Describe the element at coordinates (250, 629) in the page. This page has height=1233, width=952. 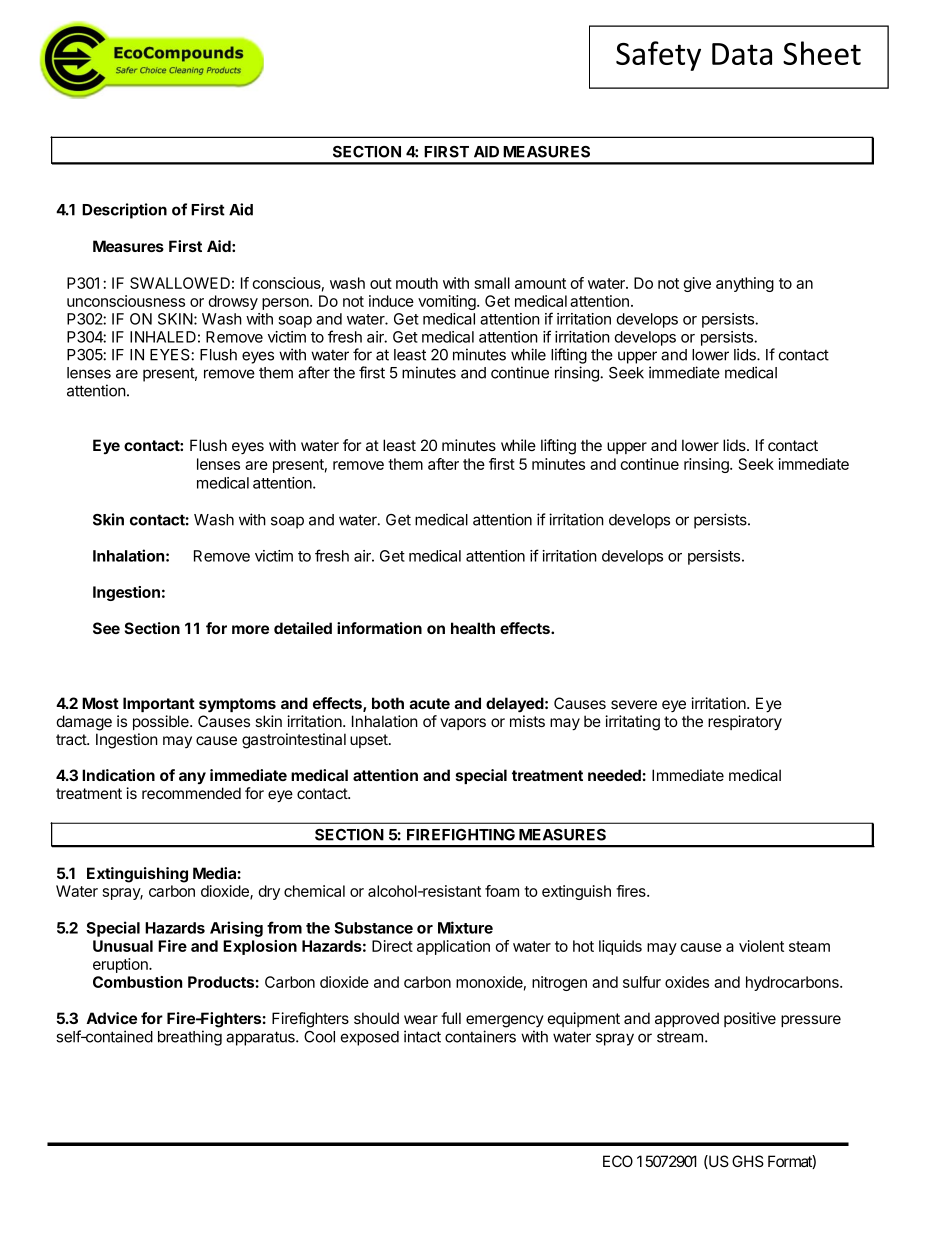
I see `more` at that location.
